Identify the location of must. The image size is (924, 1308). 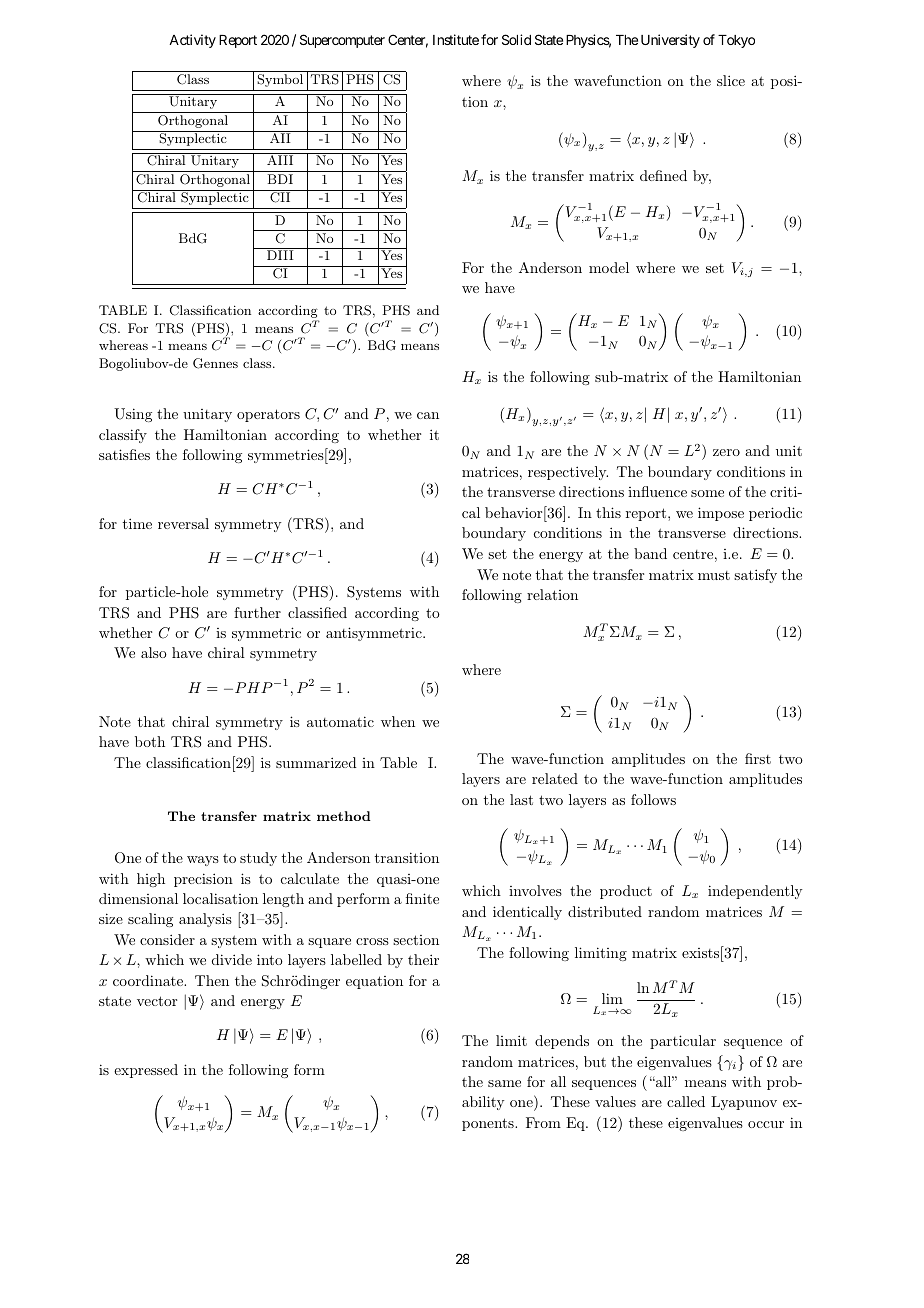
(714, 575).
